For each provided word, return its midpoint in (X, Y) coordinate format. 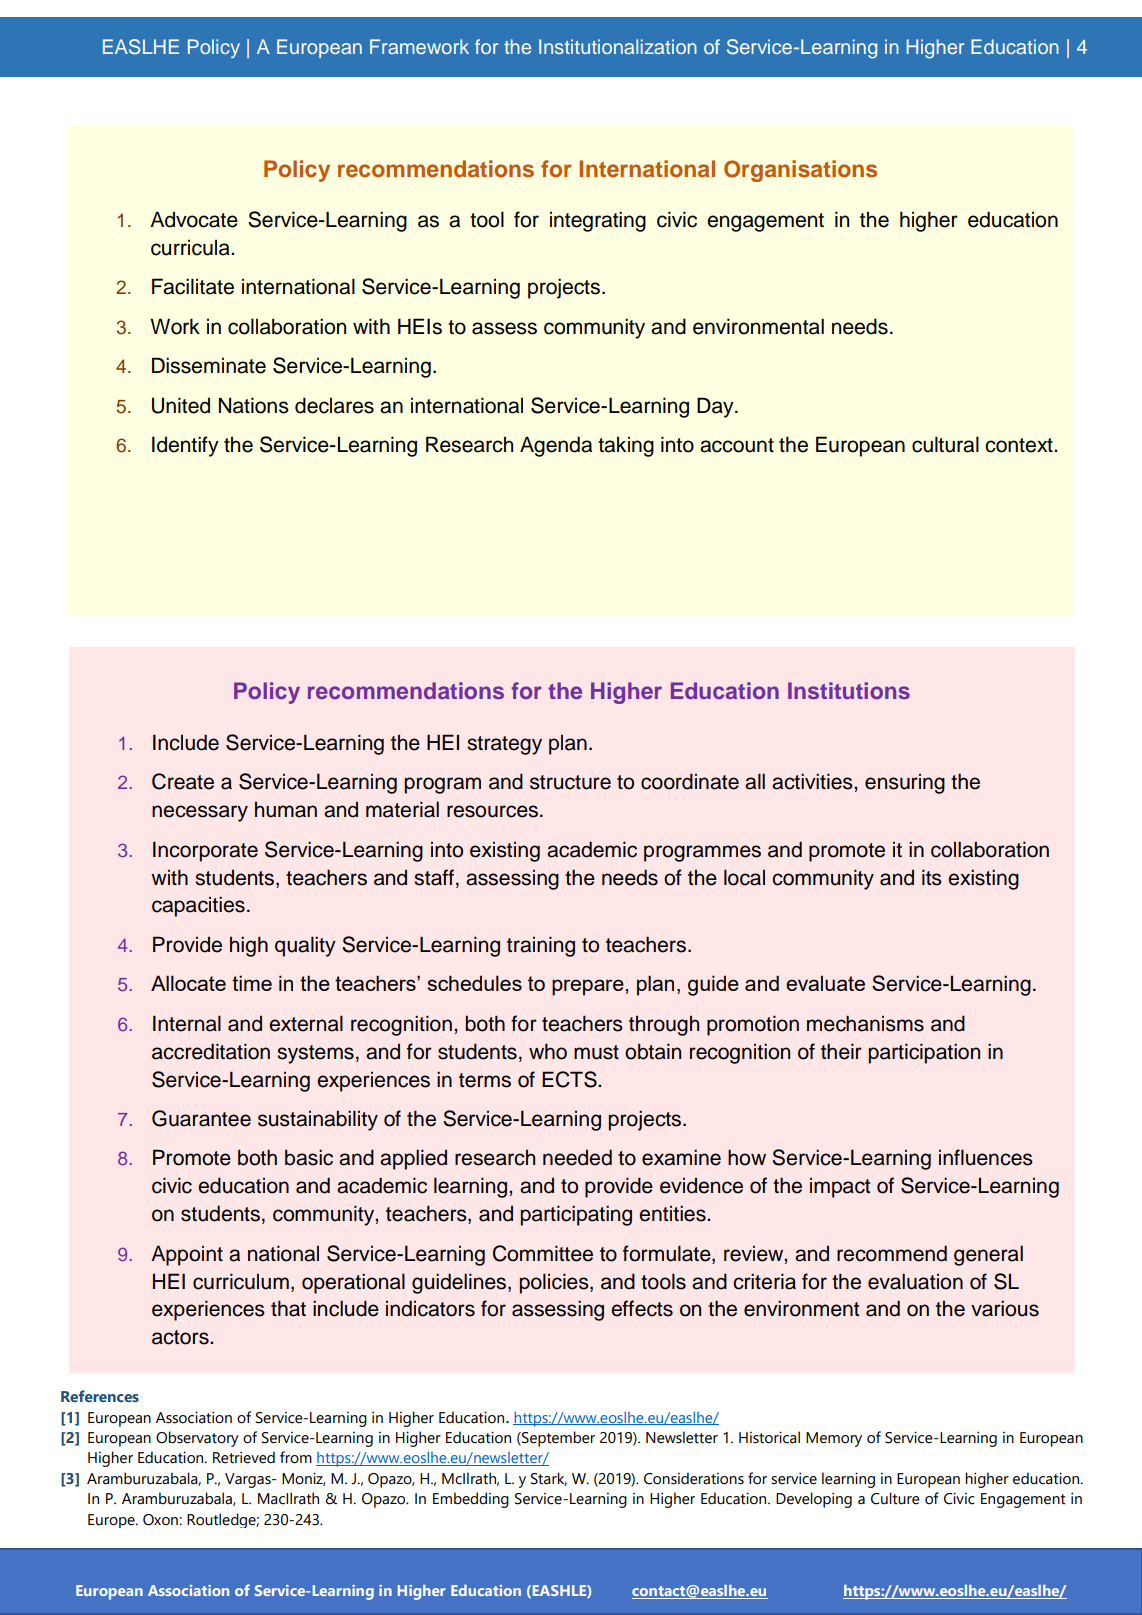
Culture (895, 1498)
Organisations (800, 171)
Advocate (194, 219)
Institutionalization (618, 46)
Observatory (197, 1439)
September (557, 1439)
